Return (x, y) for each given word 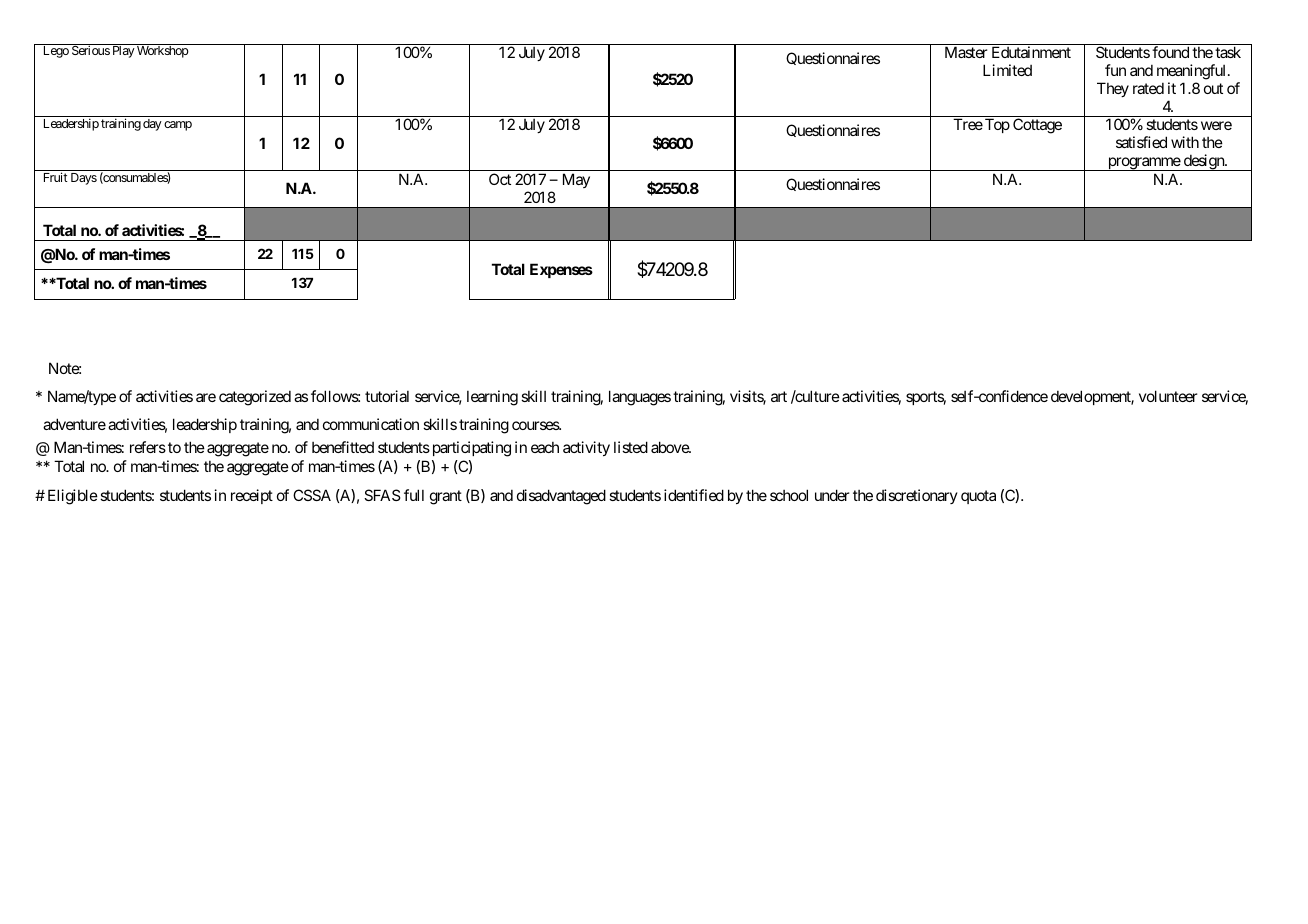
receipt (252, 496)
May (576, 180)
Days (84, 179)
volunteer (1168, 396)
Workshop (163, 52)
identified (694, 495)
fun (1115, 70)
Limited (1007, 70)
